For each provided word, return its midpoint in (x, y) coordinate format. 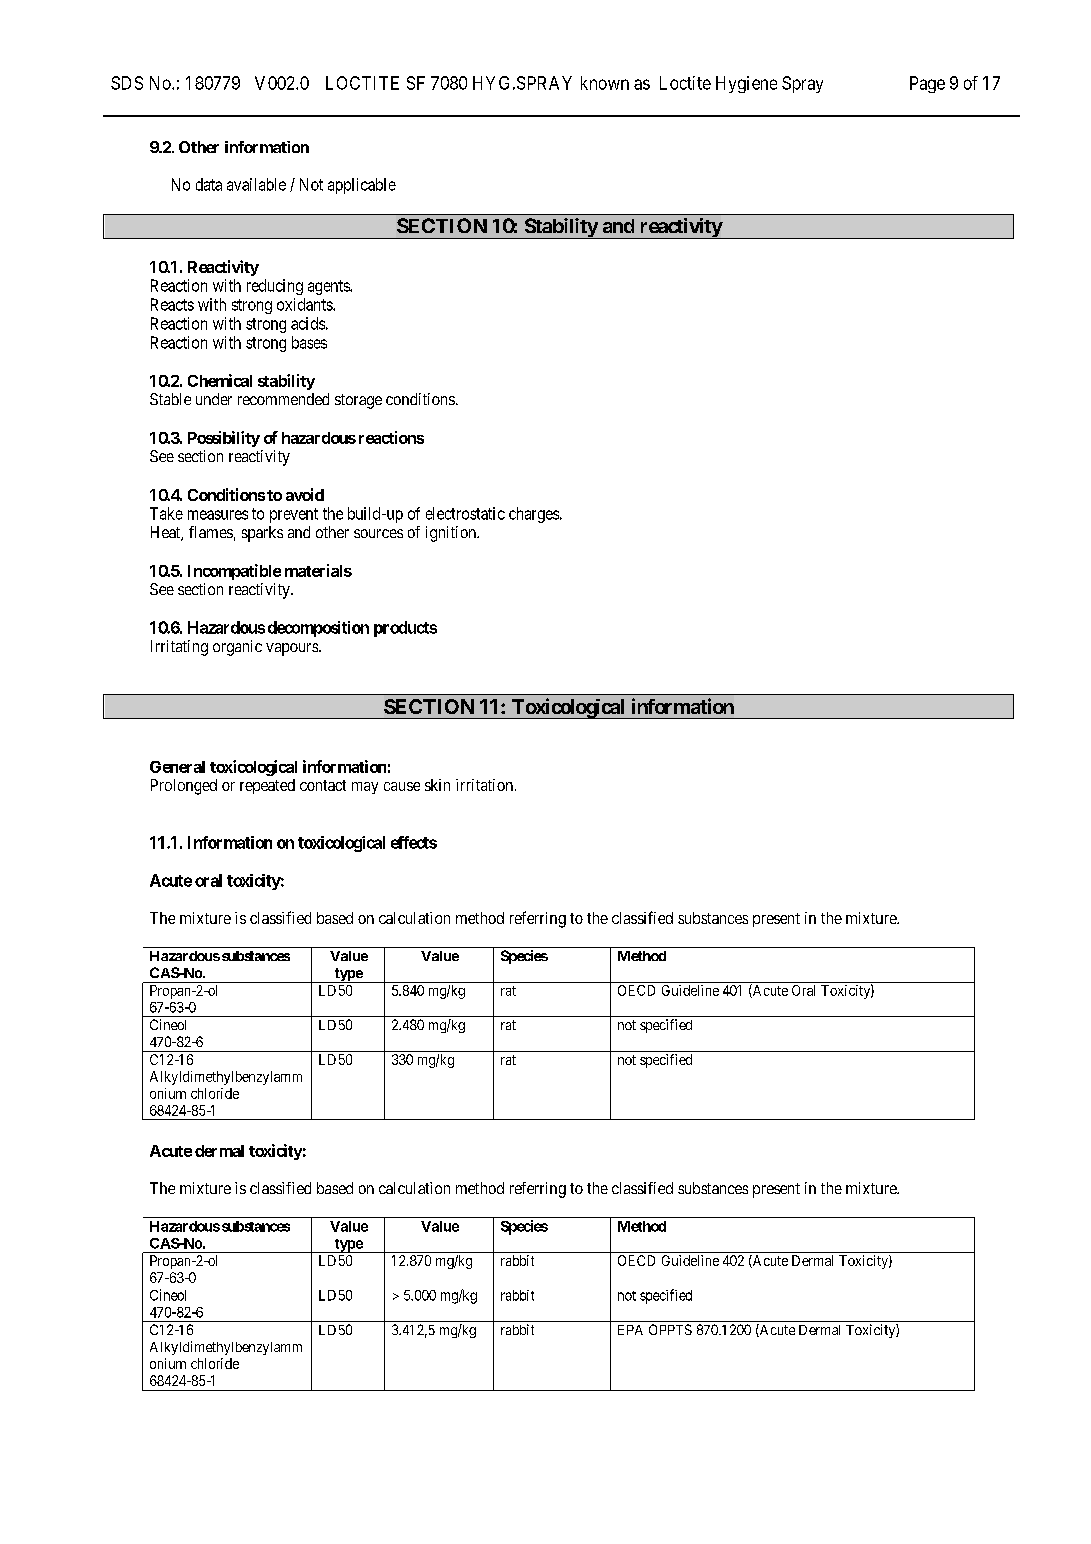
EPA (630, 1330)
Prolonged (184, 787)
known (605, 83)
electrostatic (465, 513)
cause (402, 786)
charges (534, 515)
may (365, 788)
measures (218, 515)
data (209, 184)
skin (437, 785)
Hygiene (746, 84)
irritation (486, 785)
